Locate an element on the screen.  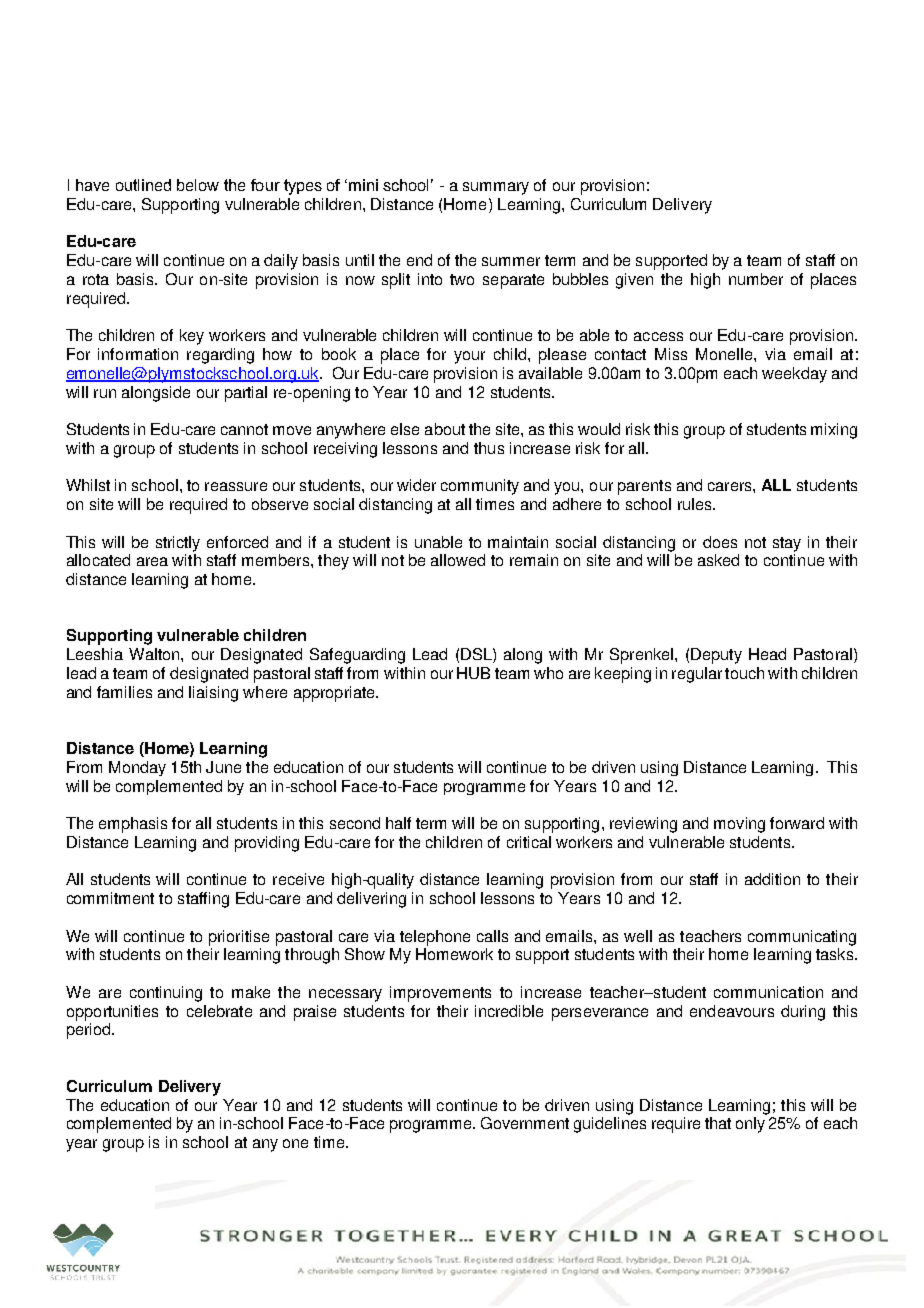
Walton is located at coordinates (155, 654).
